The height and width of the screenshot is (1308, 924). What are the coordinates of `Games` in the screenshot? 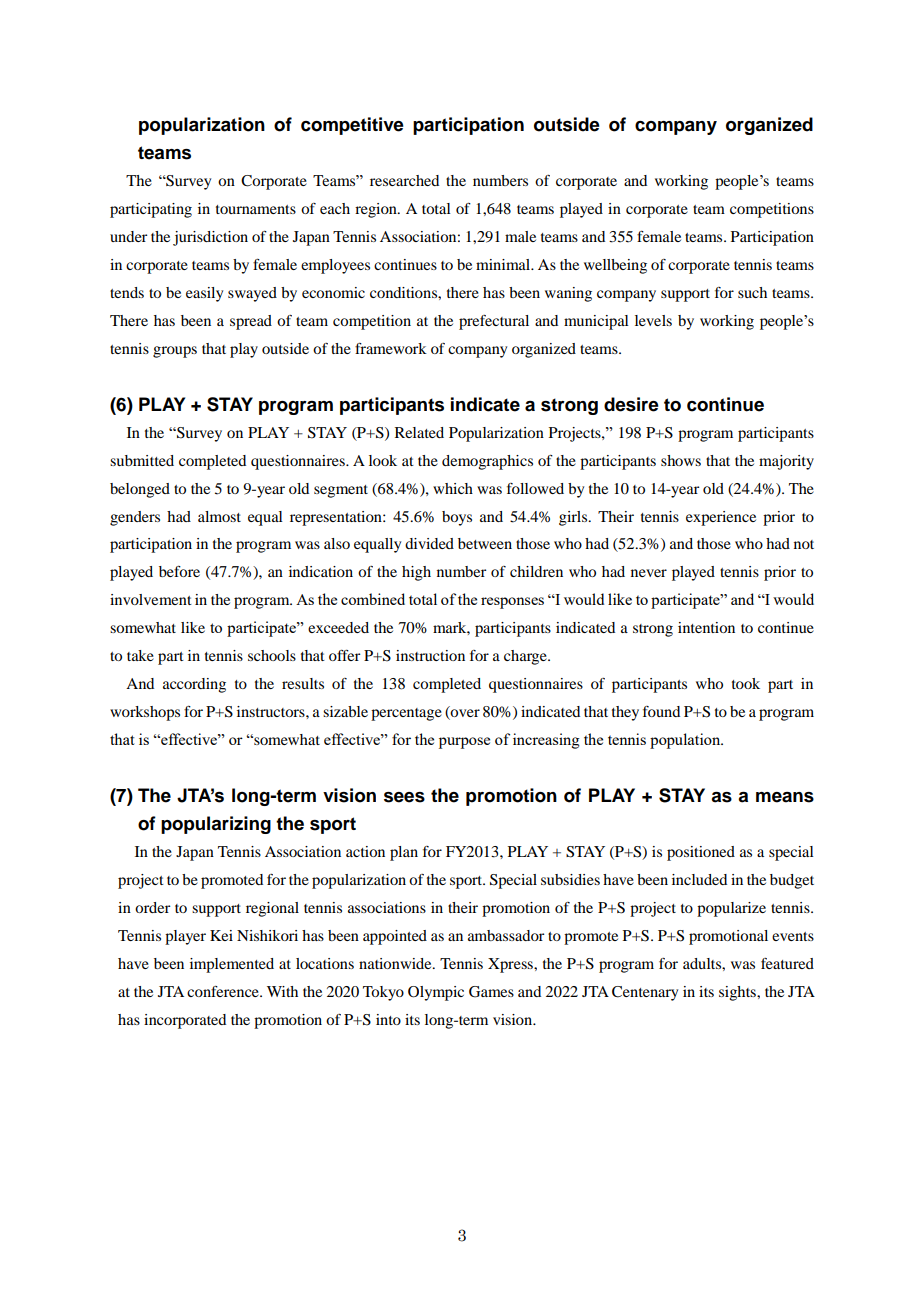 It's located at (491, 992).
